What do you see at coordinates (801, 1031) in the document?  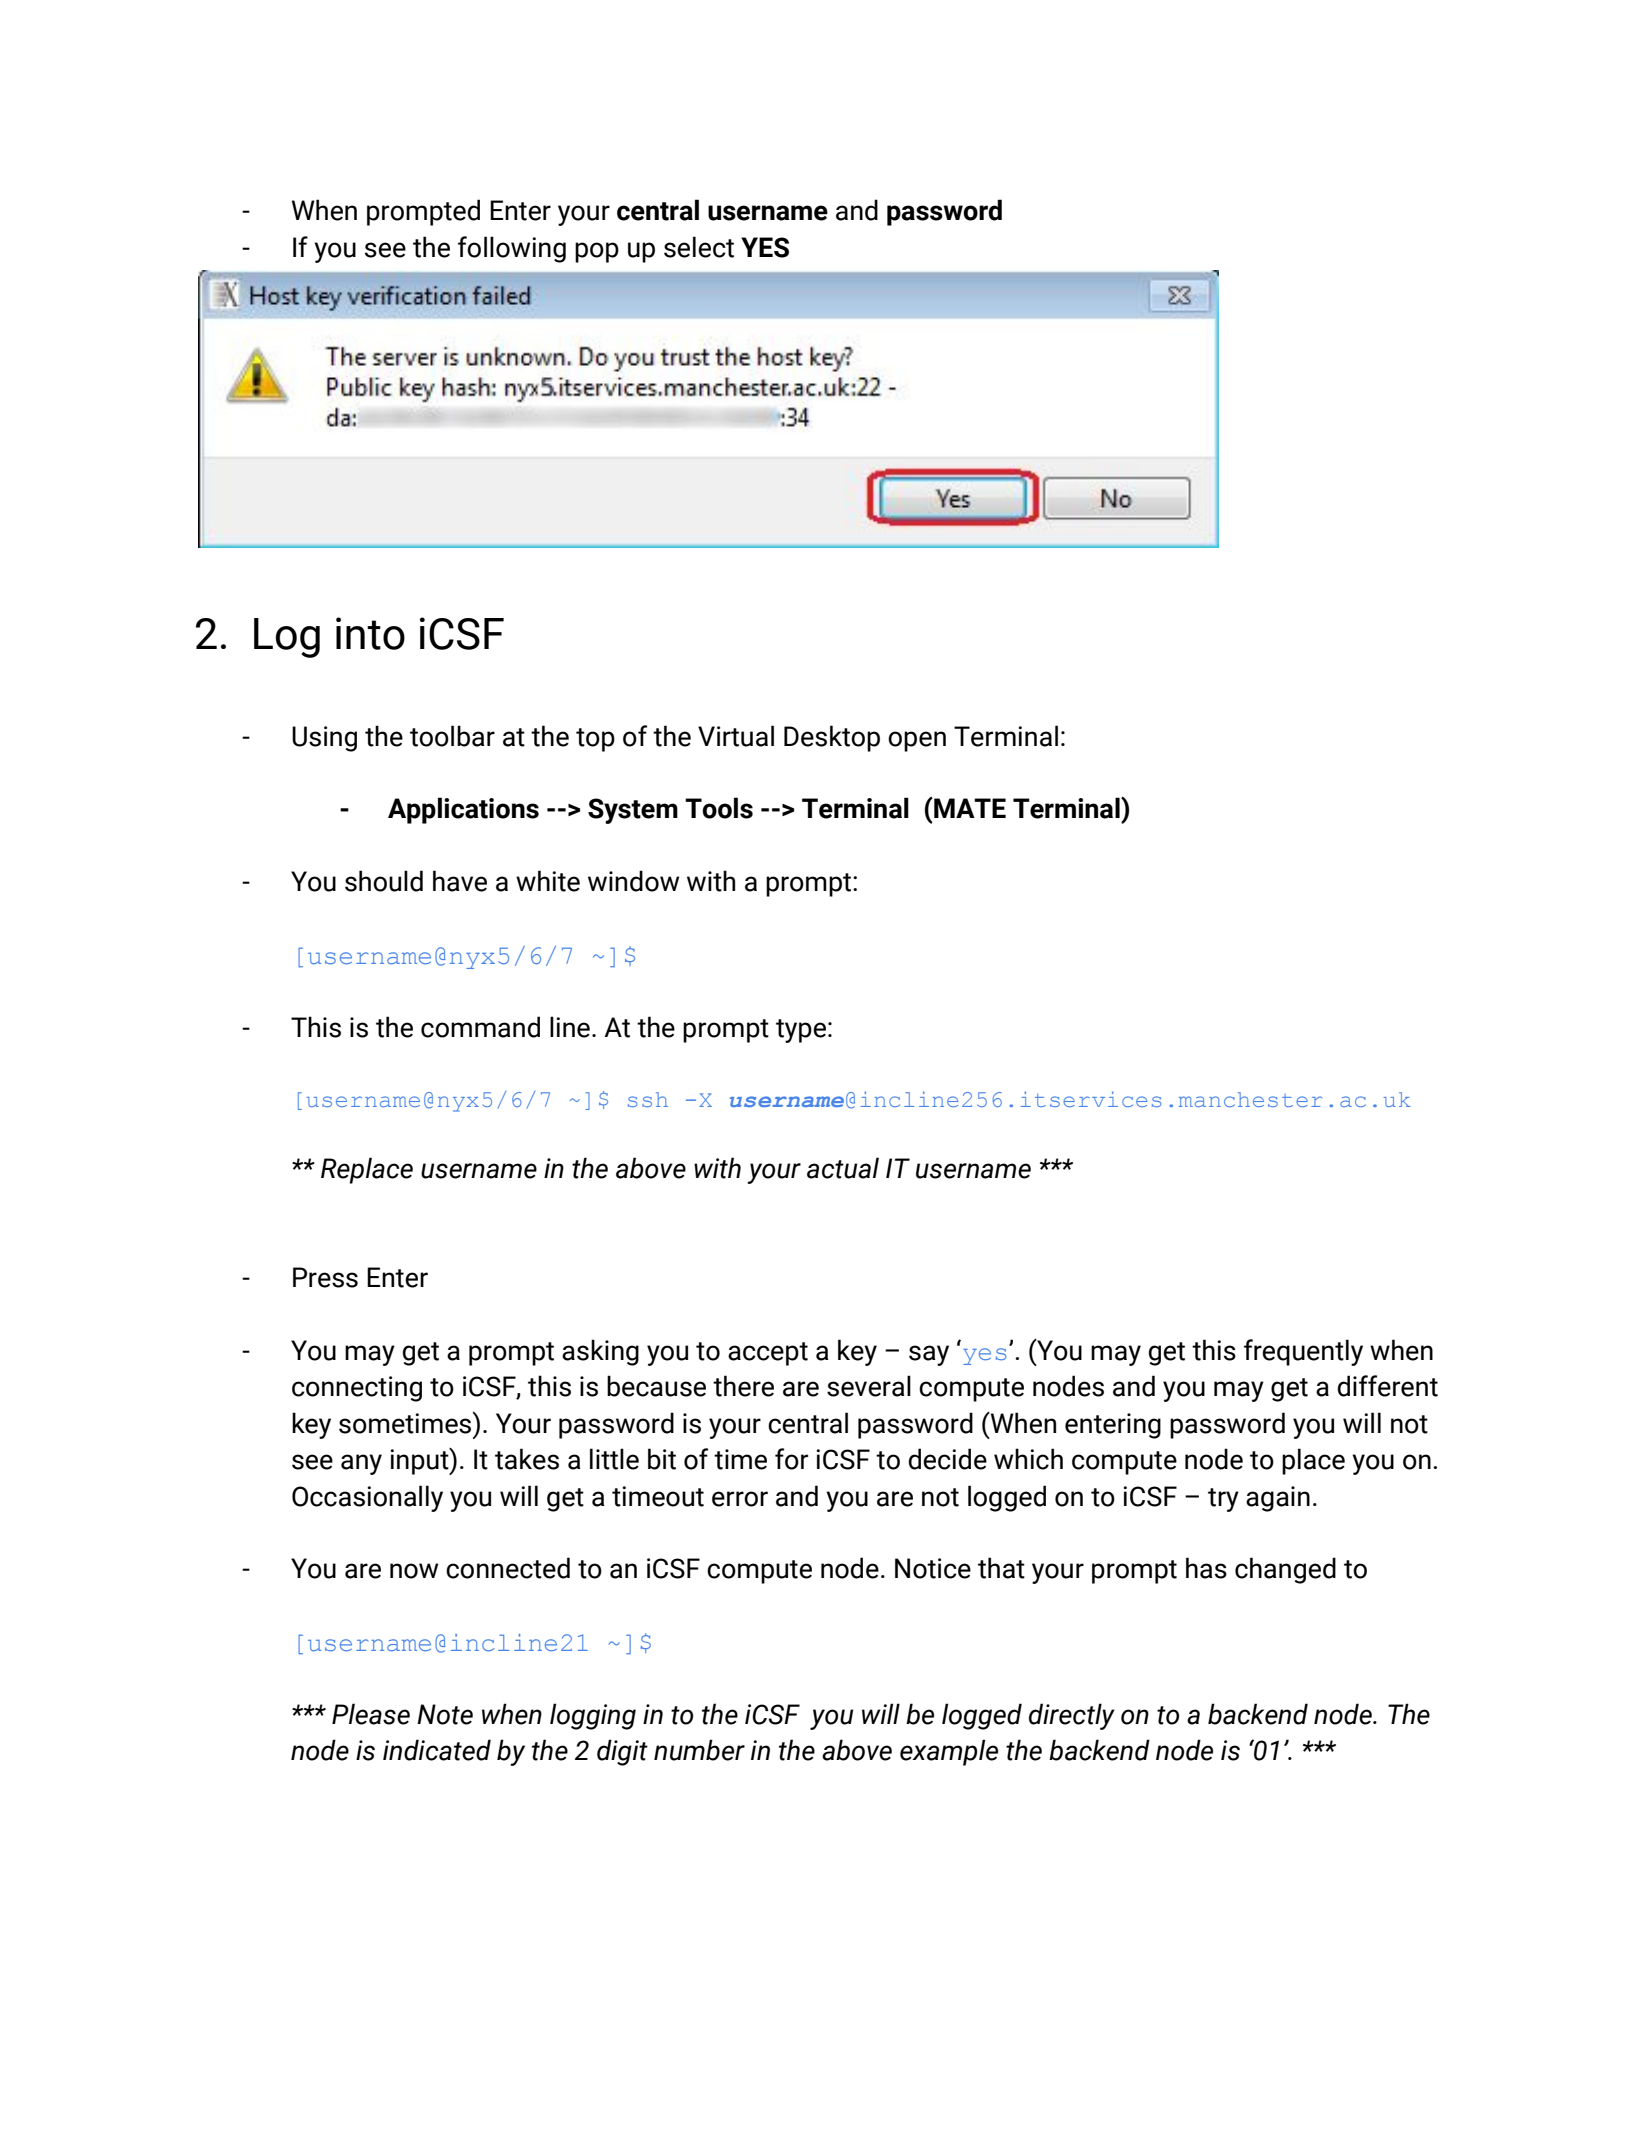 I see `type` at bounding box center [801, 1031].
